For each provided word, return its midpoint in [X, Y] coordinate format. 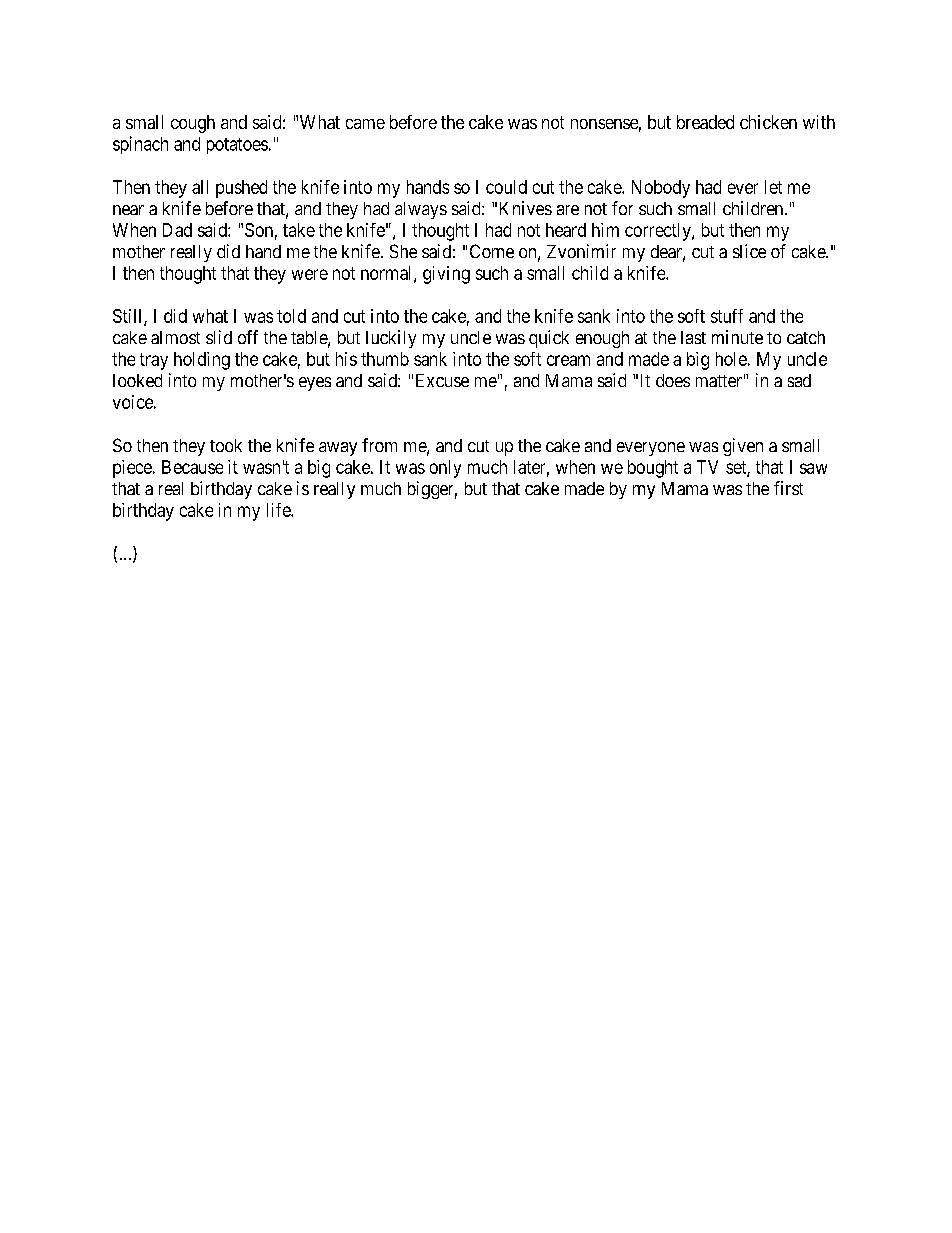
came [365, 124]
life [279, 510]
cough [193, 124]
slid [219, 337]
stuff [727, 316]
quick [549, 339]
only [445, 469]
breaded [705, 122]
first [788, 488]
